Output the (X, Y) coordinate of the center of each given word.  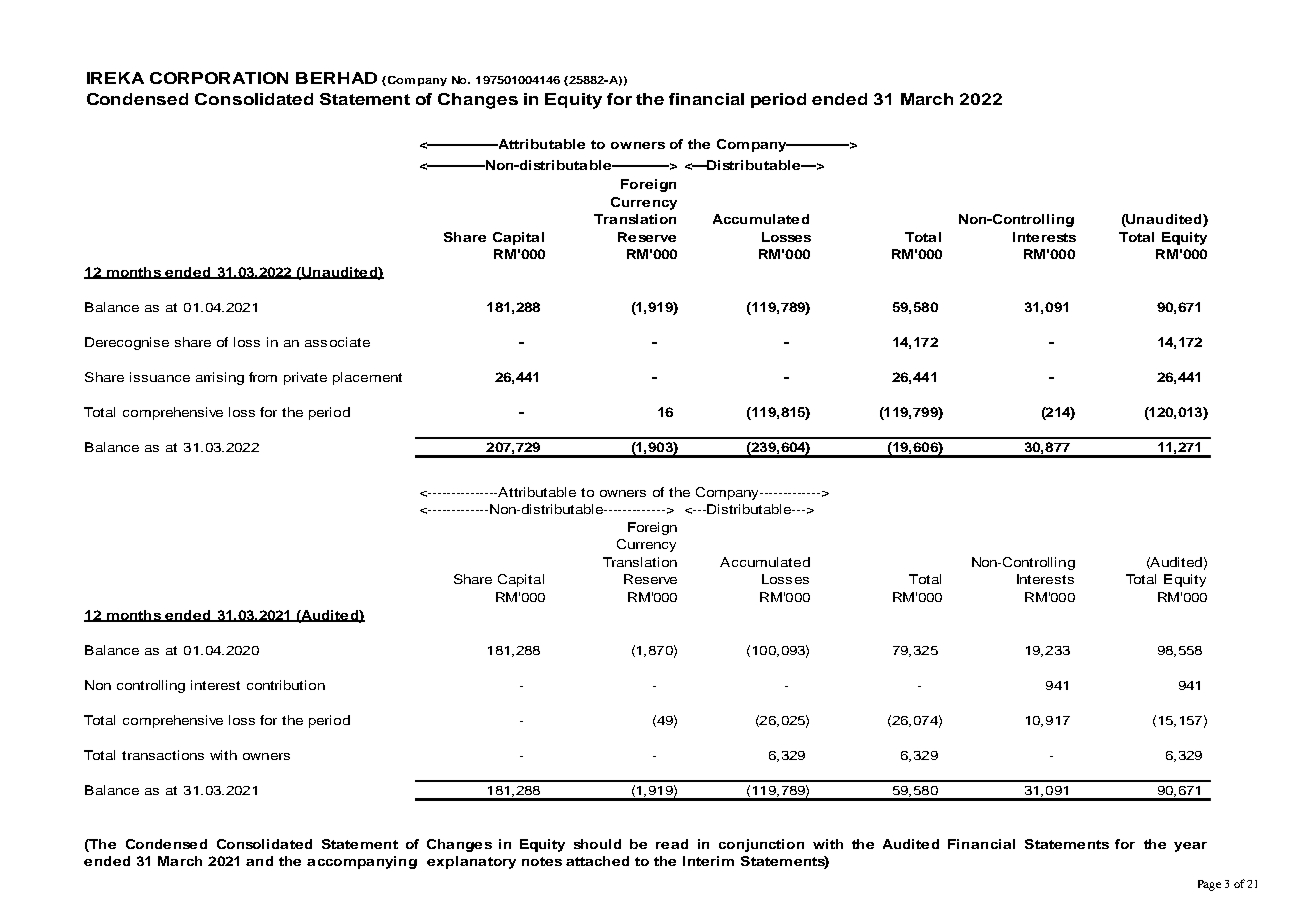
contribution (286, 685)
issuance (160, 377)
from (263, 377)
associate (337, 342)
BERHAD (336, 78)
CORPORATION (219, 78)
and (259, 861)
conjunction (761, 845)
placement (367, 378)
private (305, 378)
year (1190, 847)
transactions (163, 755)
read (672, 844)
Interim (708, 861)
